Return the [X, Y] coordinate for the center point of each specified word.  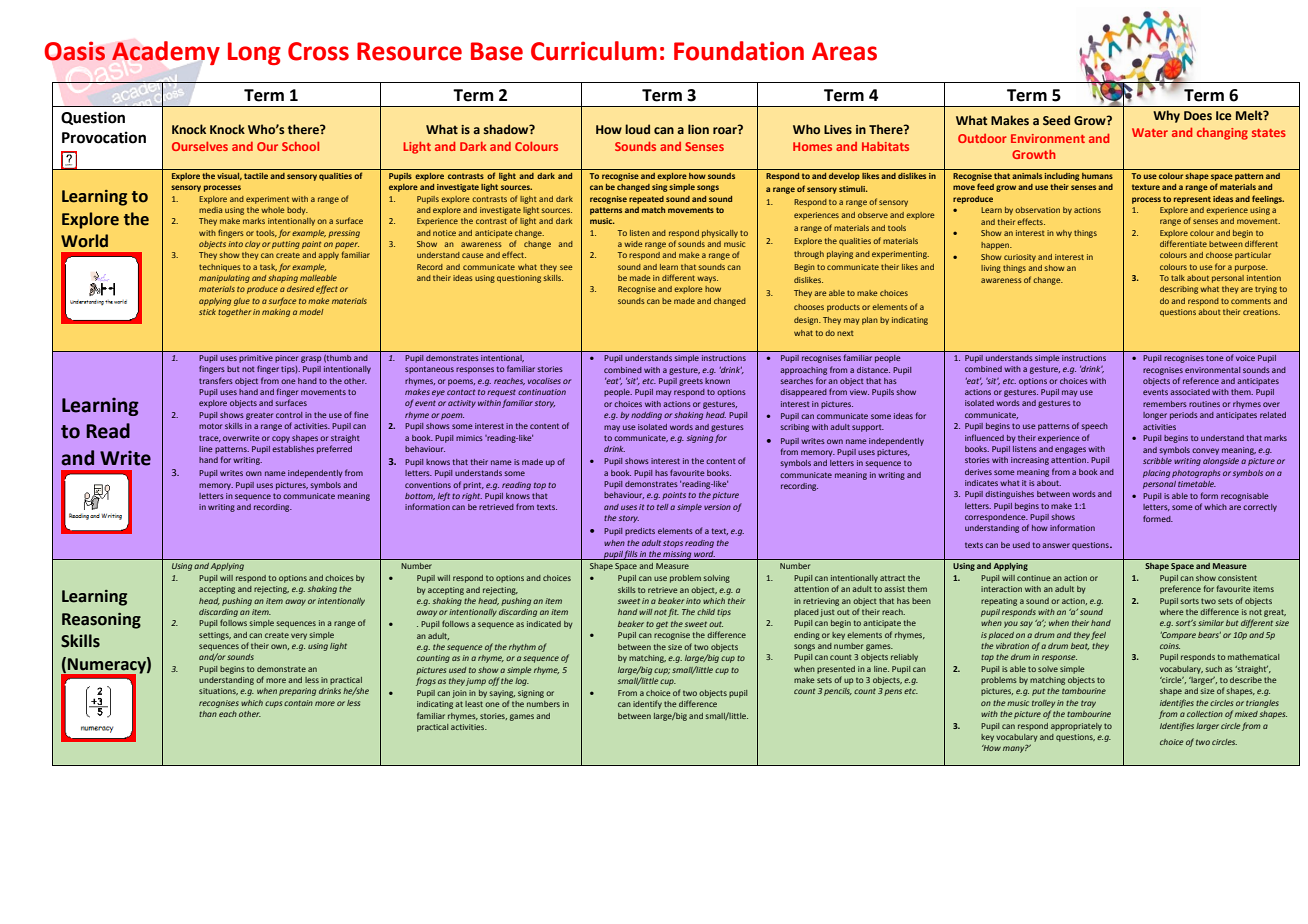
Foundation [739, 51]
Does [1198, 115]
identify [647, 704]
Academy [166, 53]
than [208, 714]
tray [1088, 704]
